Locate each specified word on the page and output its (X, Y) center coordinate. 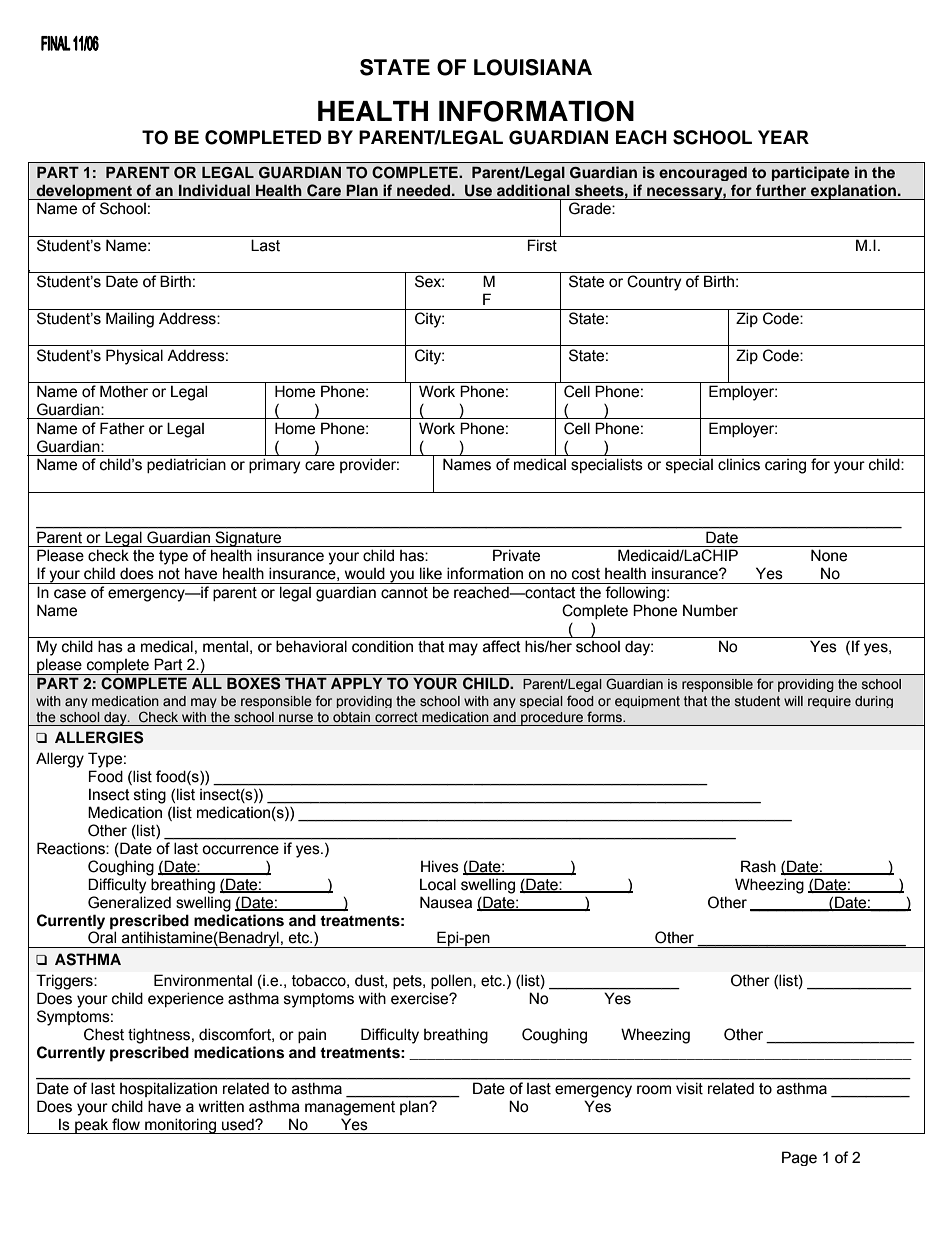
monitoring (180, 1126)
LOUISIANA (533, 67)
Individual (214, 190)
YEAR (783, 137)
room (654, 1090)
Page (799, 1158)
